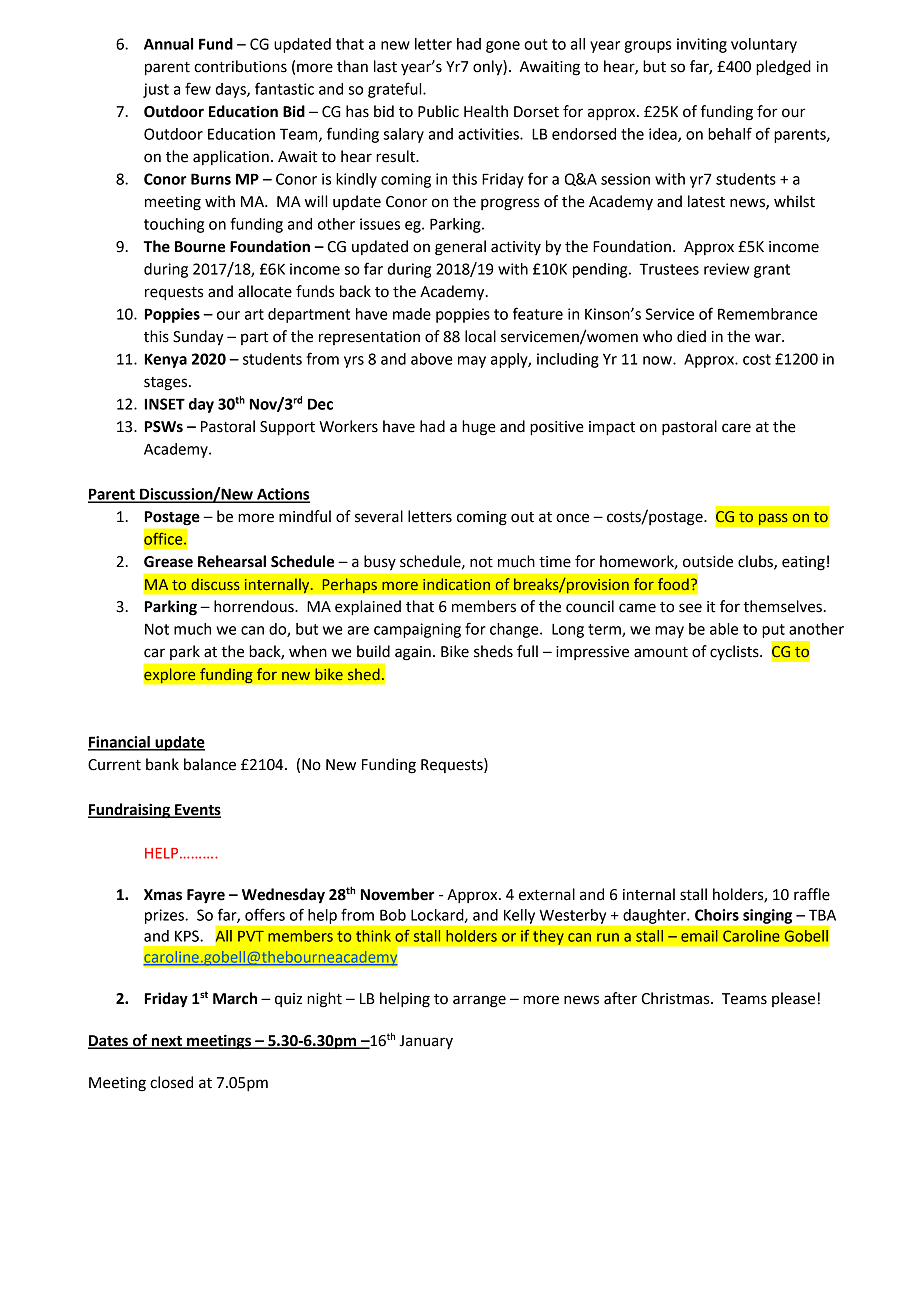 This screenshot has width=924, height=1308. What do you see at coordinates (197, 810) in the screenshot?
I see `Events` at bounding box center [197, 810].
